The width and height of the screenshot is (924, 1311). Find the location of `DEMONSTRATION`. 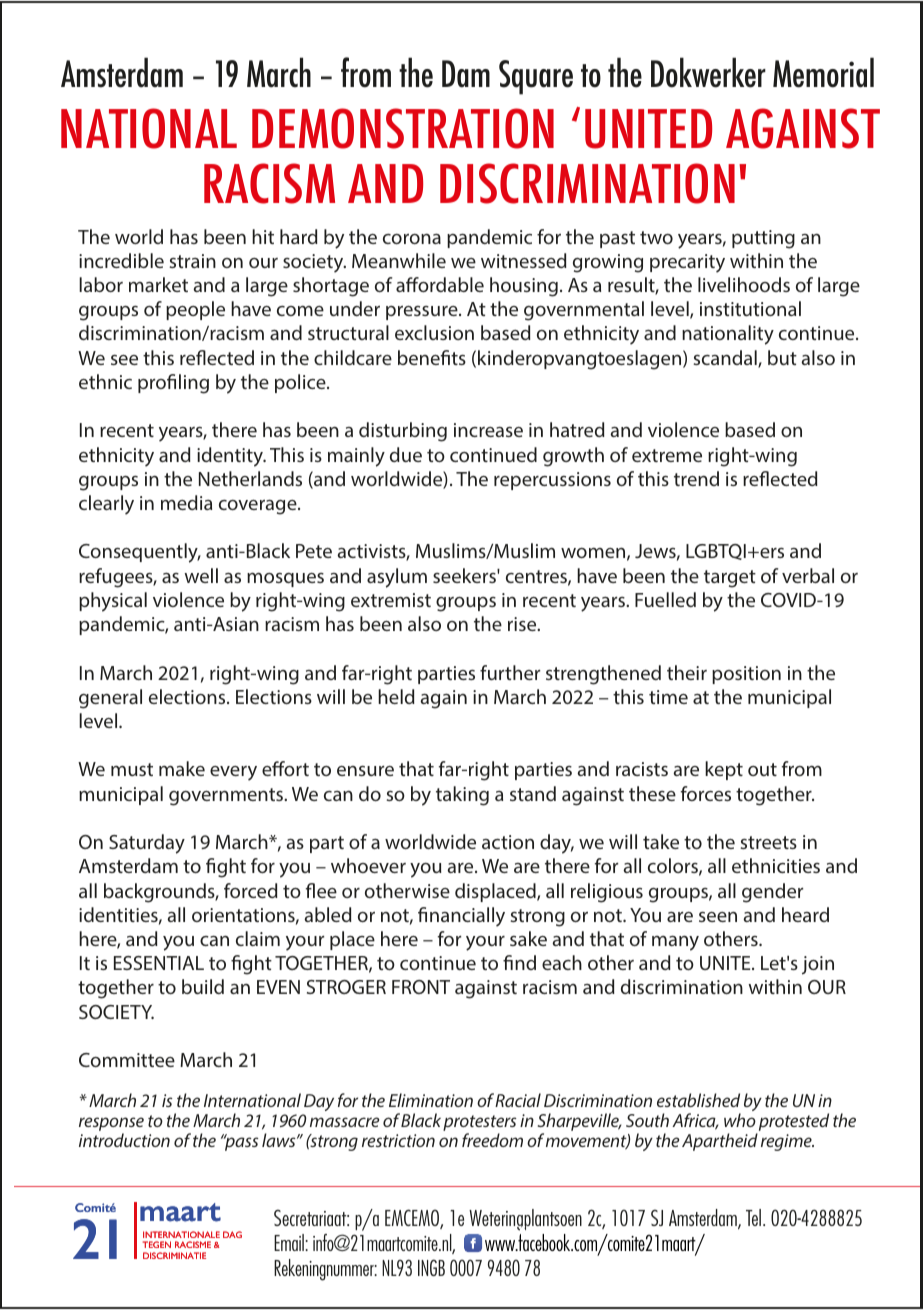

DEMONSTRATION is located at coordinates (403, 128).
